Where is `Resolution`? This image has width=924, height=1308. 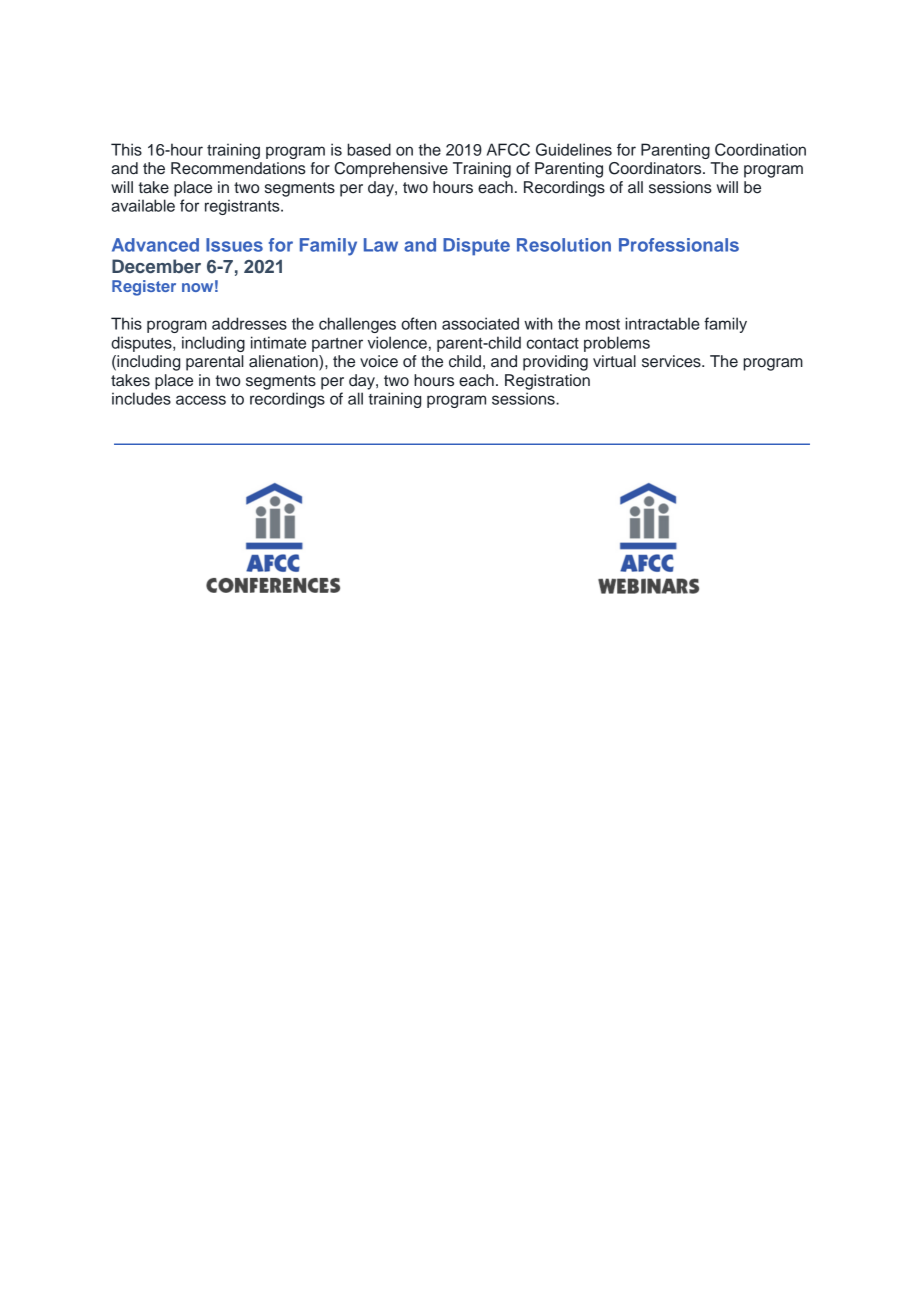
Resolution is located at coordinates (564, 245).
